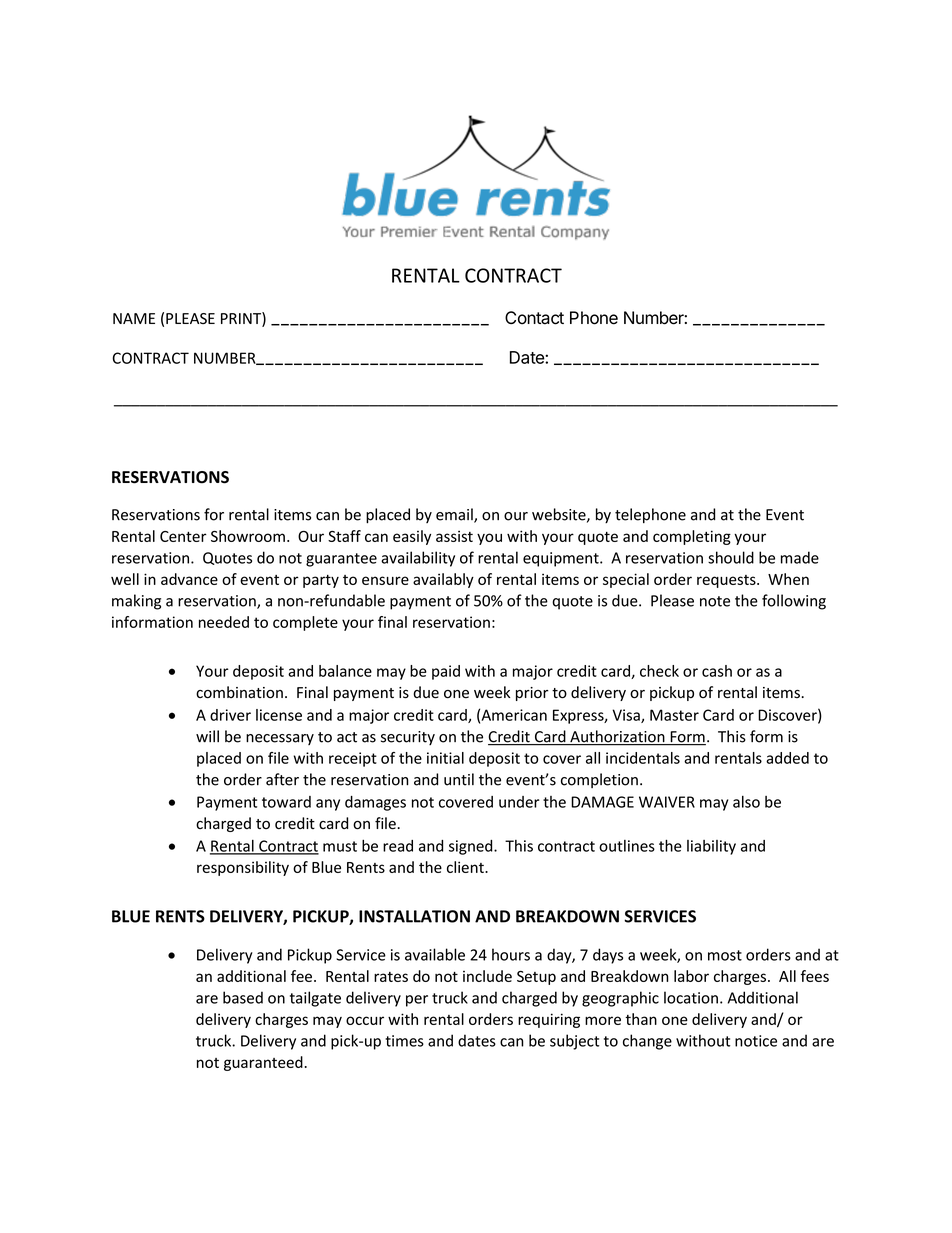 Image resolution: width=952 pixels, height=1233 pixels. Describe the element at coordinates (134, 318) in the screenshot. I see `NAME` at that location.
